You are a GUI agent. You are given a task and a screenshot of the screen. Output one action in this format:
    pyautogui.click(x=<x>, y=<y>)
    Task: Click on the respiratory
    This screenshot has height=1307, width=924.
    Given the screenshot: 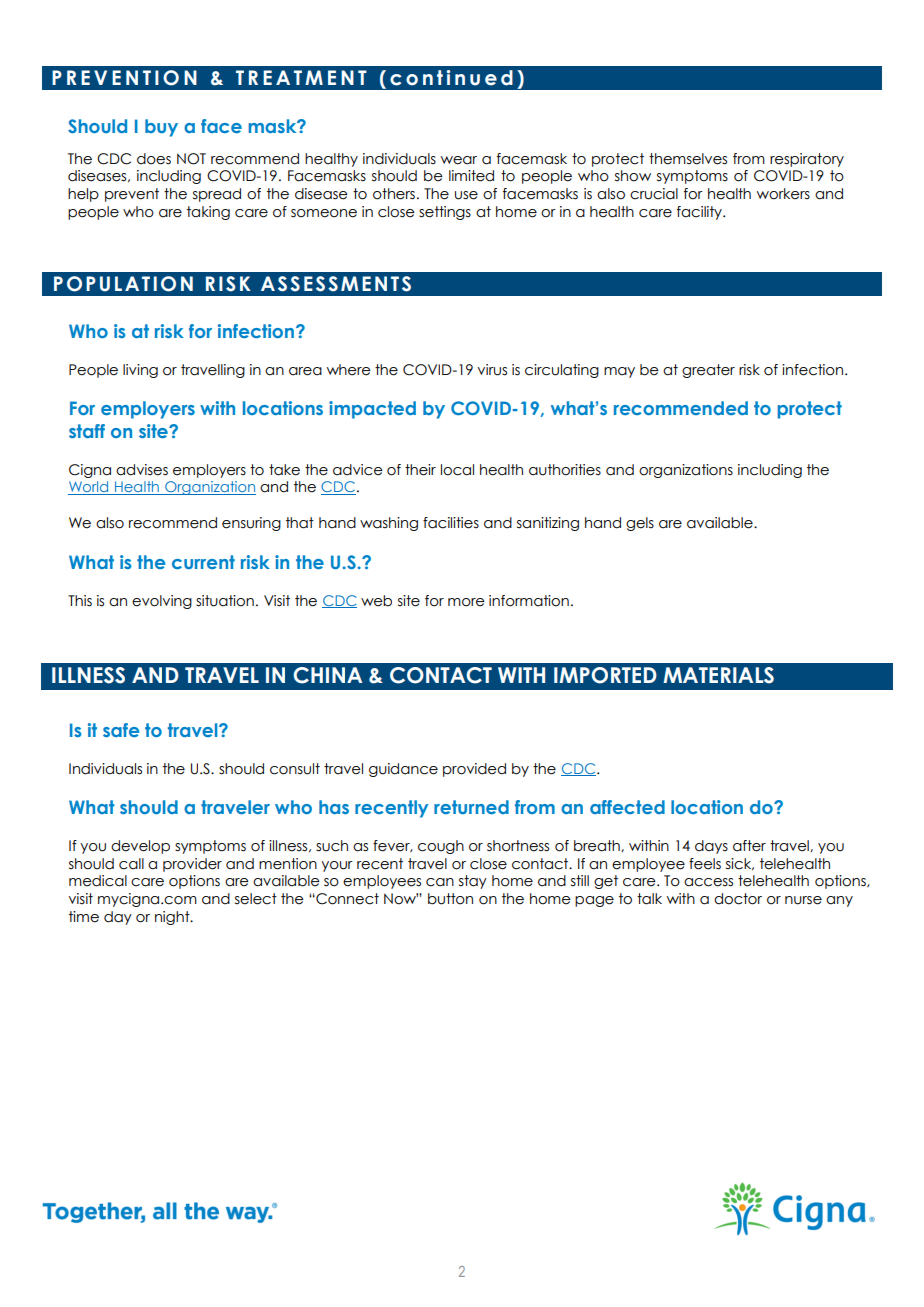 What is the action you would take?
    pyautogui.click(x=807, y=160)
